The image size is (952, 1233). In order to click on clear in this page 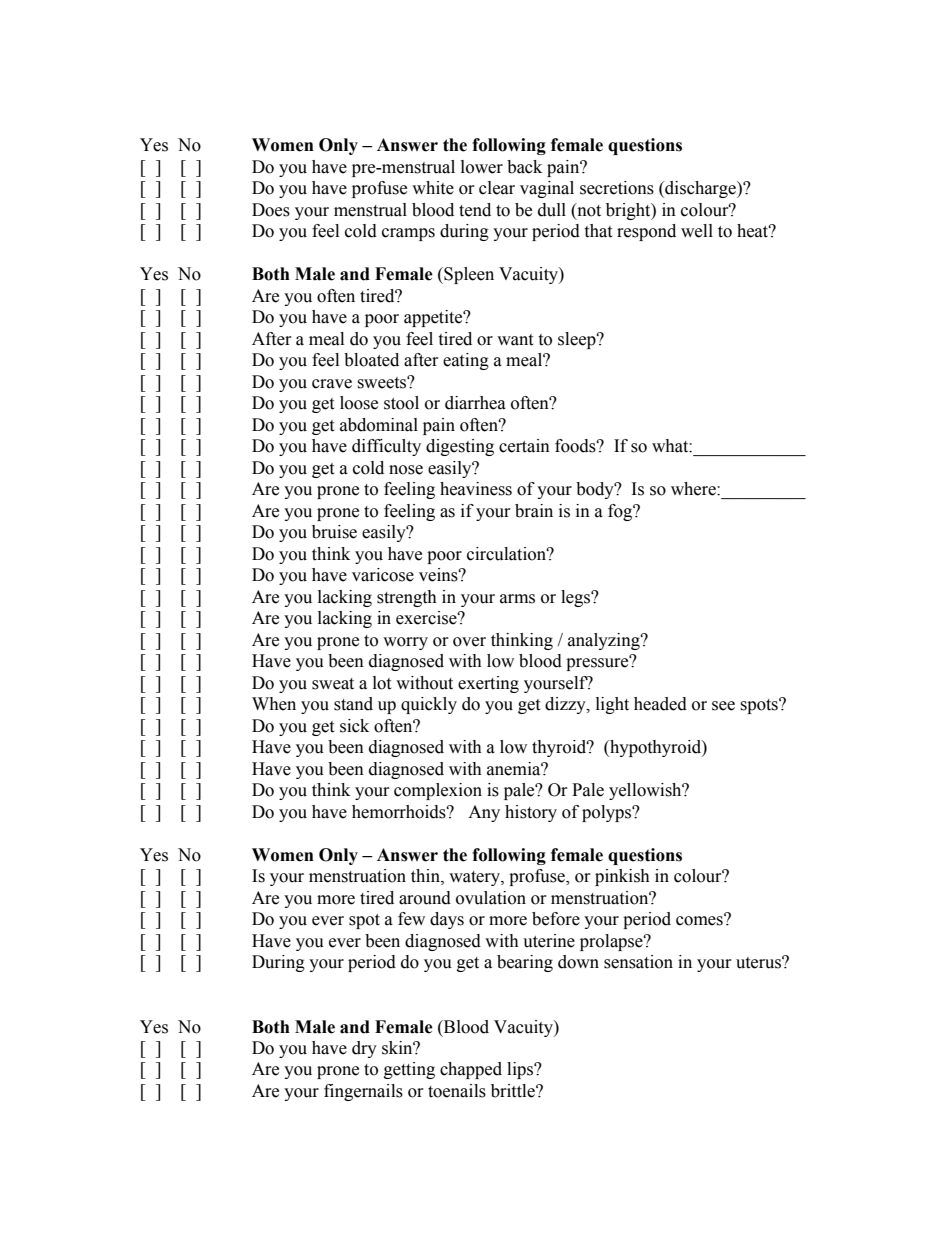, I will do `click(497, 188)`.
